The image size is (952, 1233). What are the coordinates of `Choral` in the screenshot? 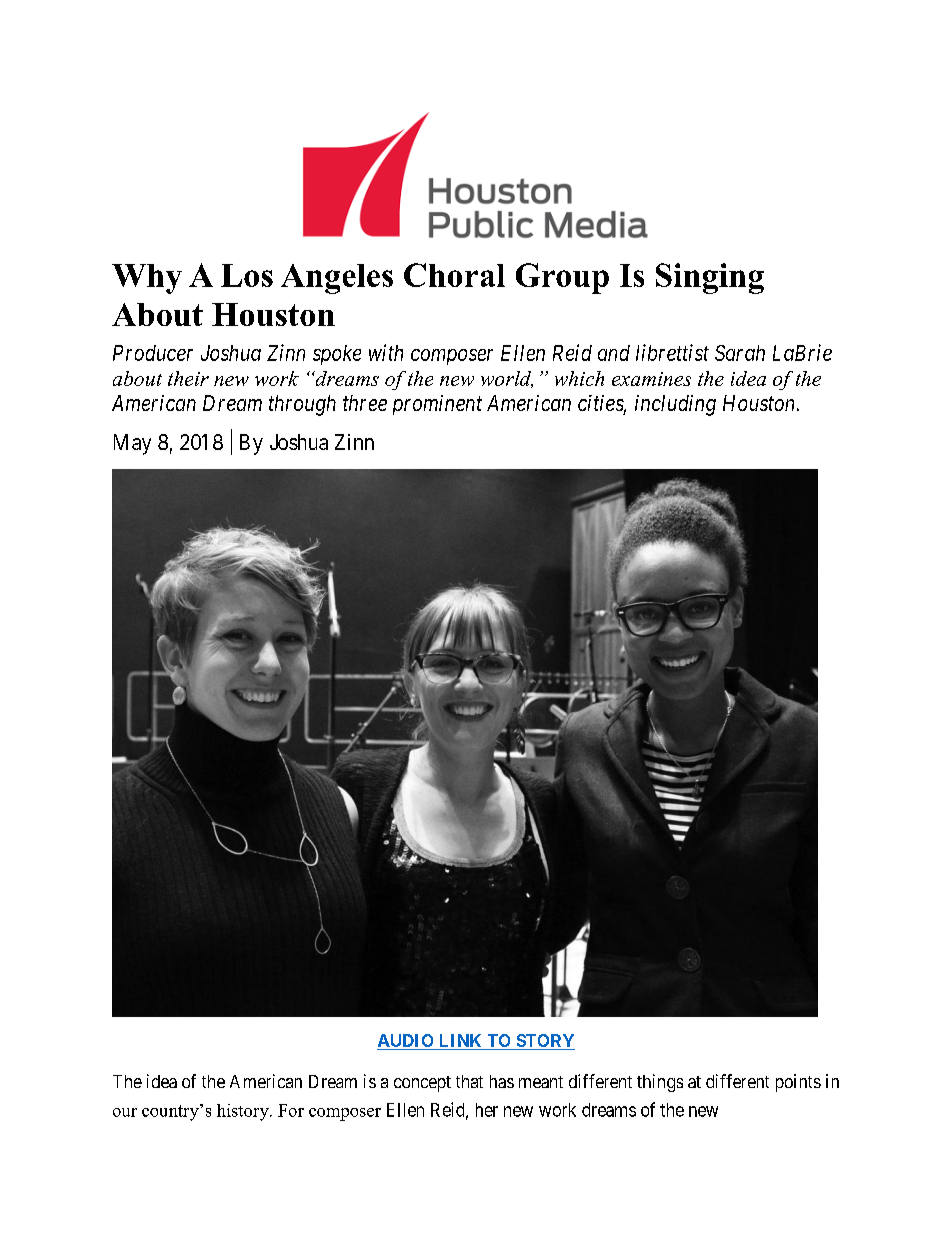 It's located at (454, 275).
